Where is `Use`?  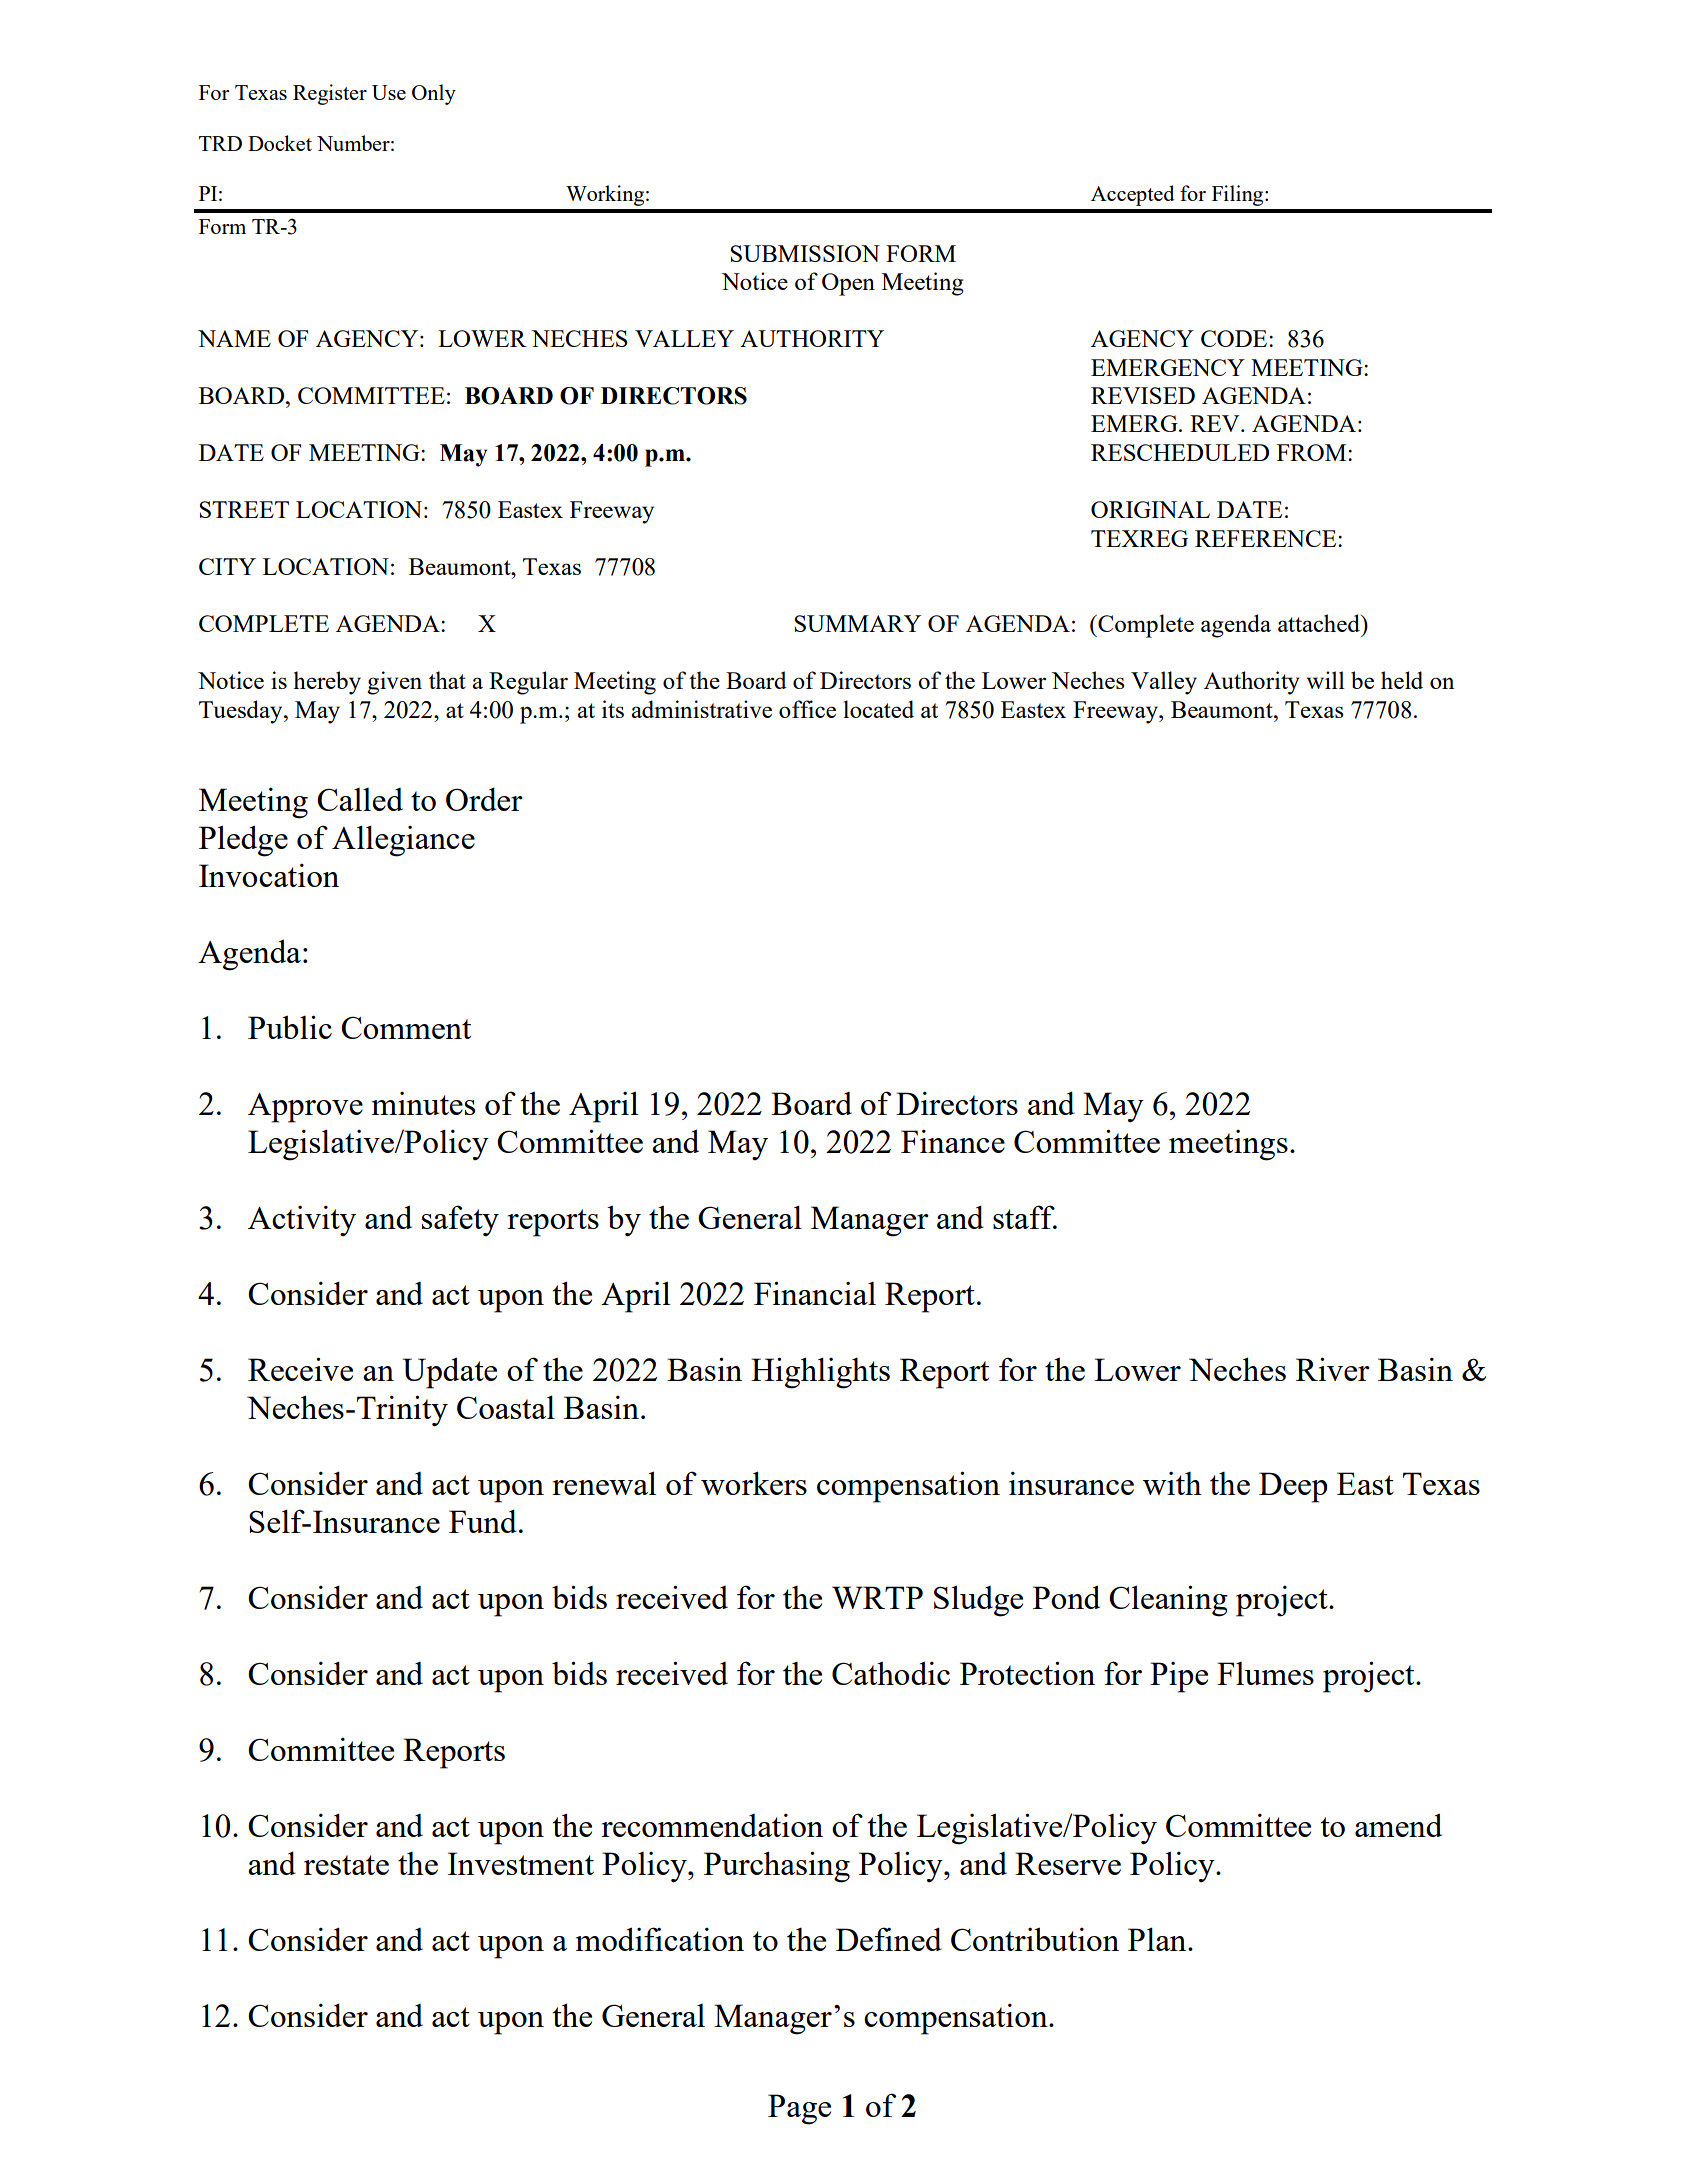
Use is located at coordinates (389, 92).
